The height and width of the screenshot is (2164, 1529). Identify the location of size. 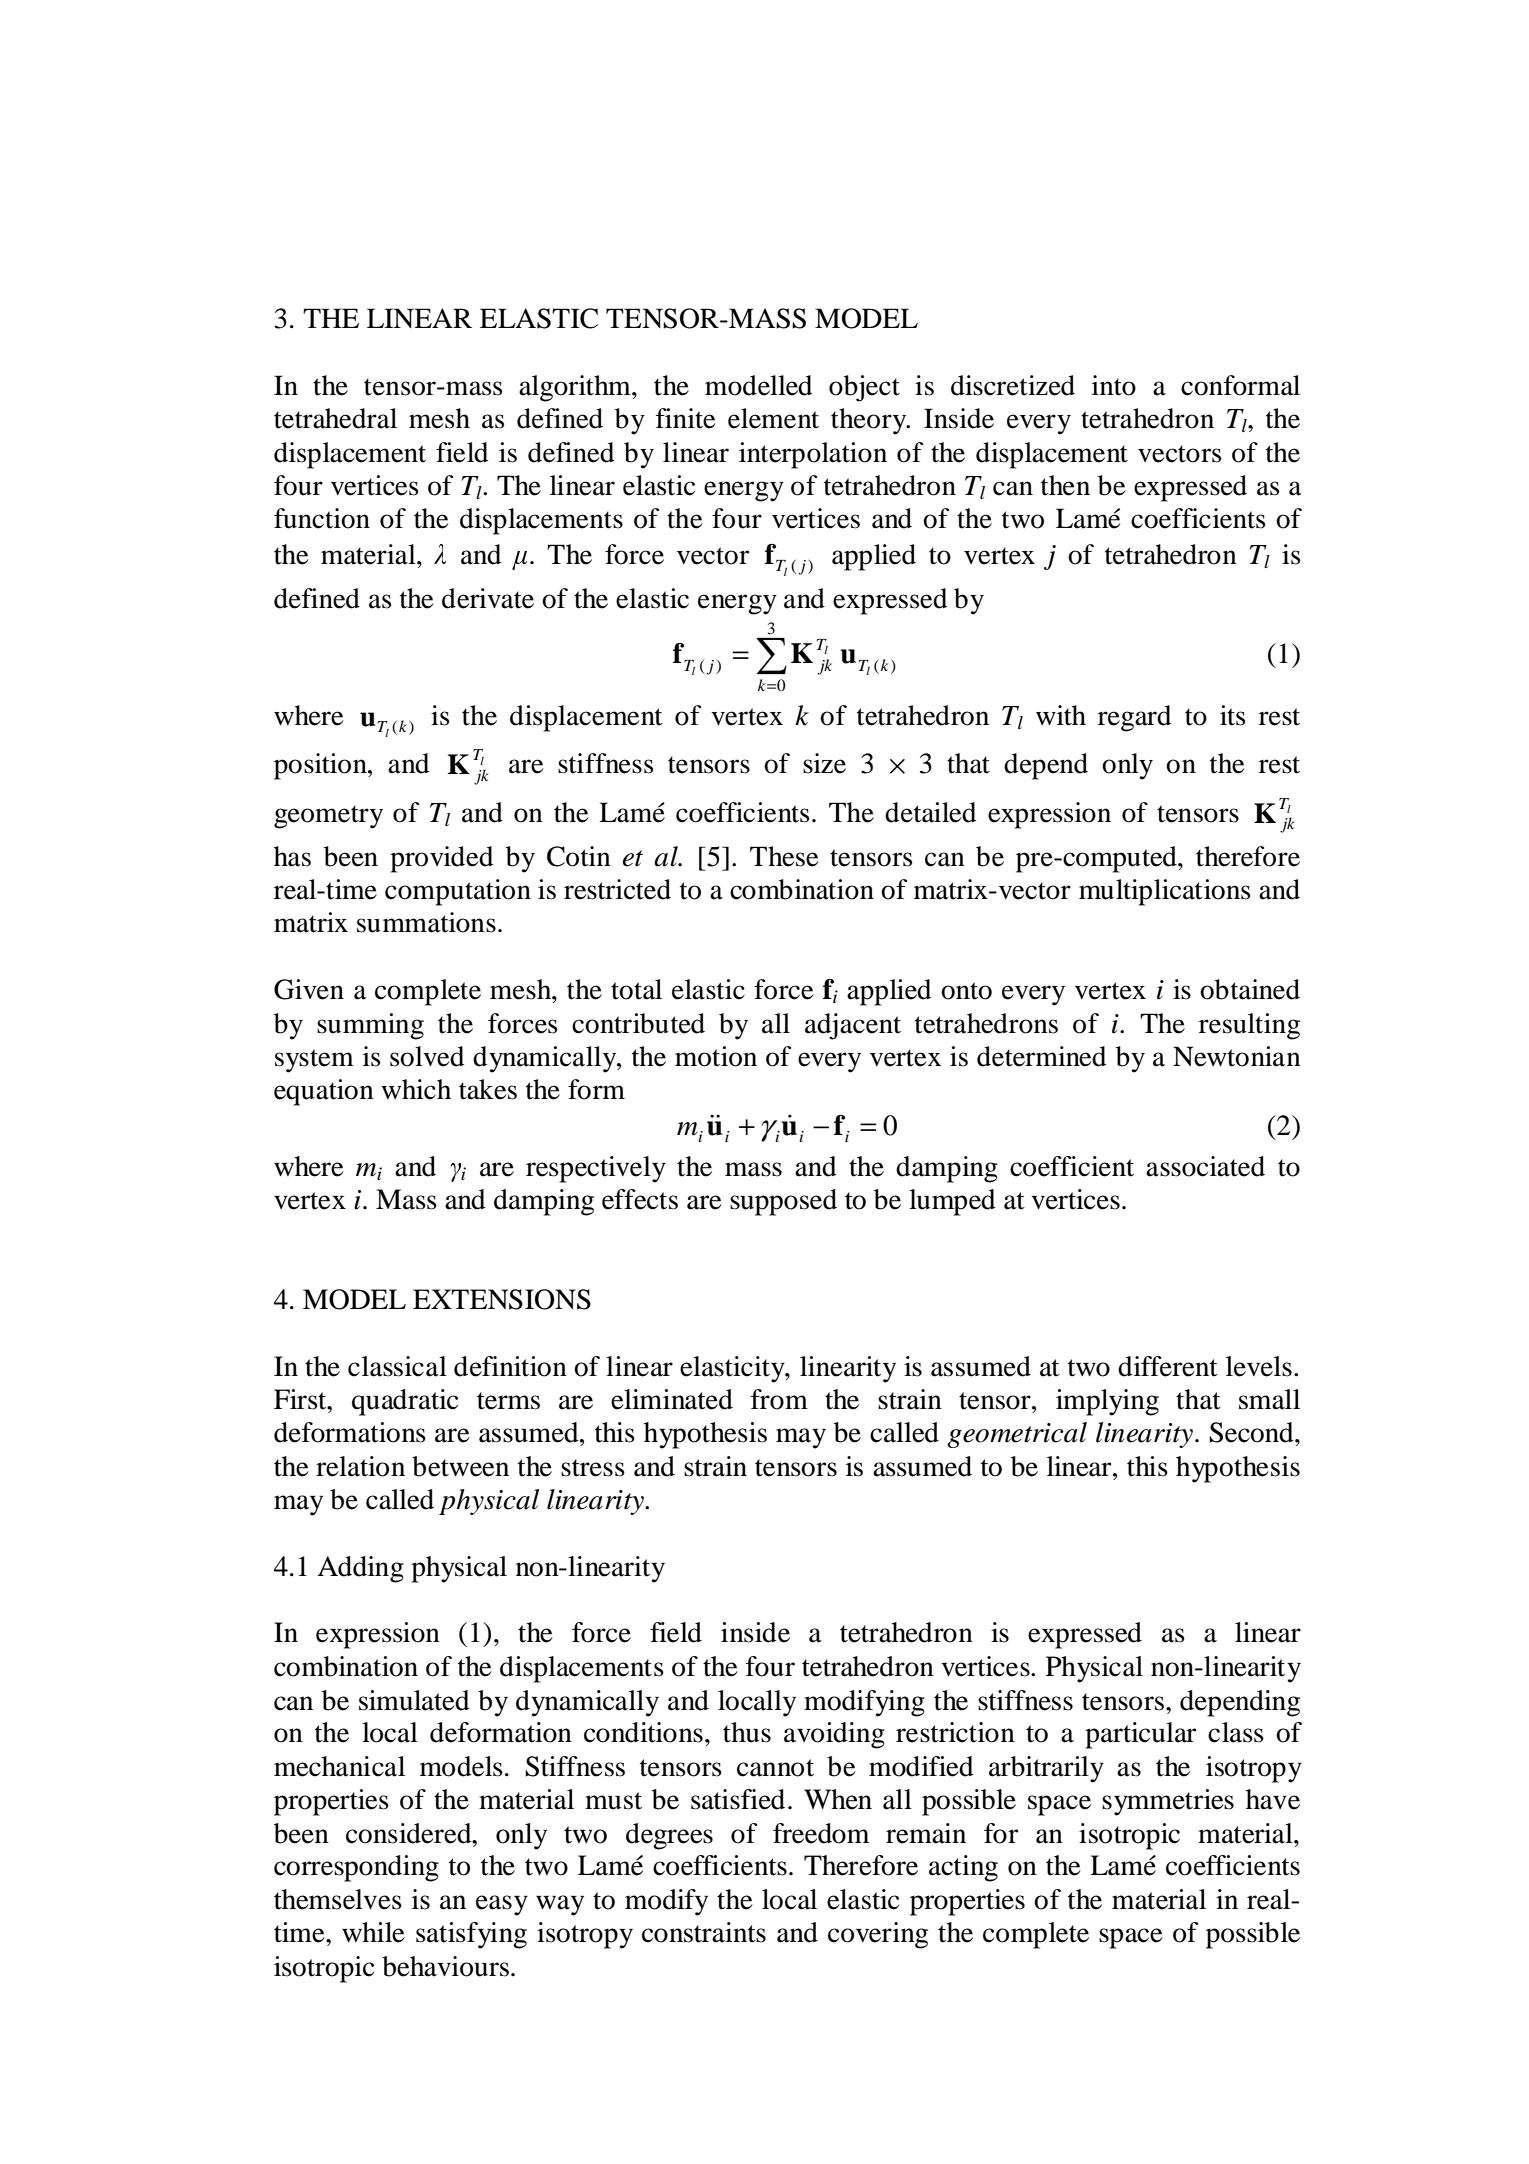
(824, 763).
